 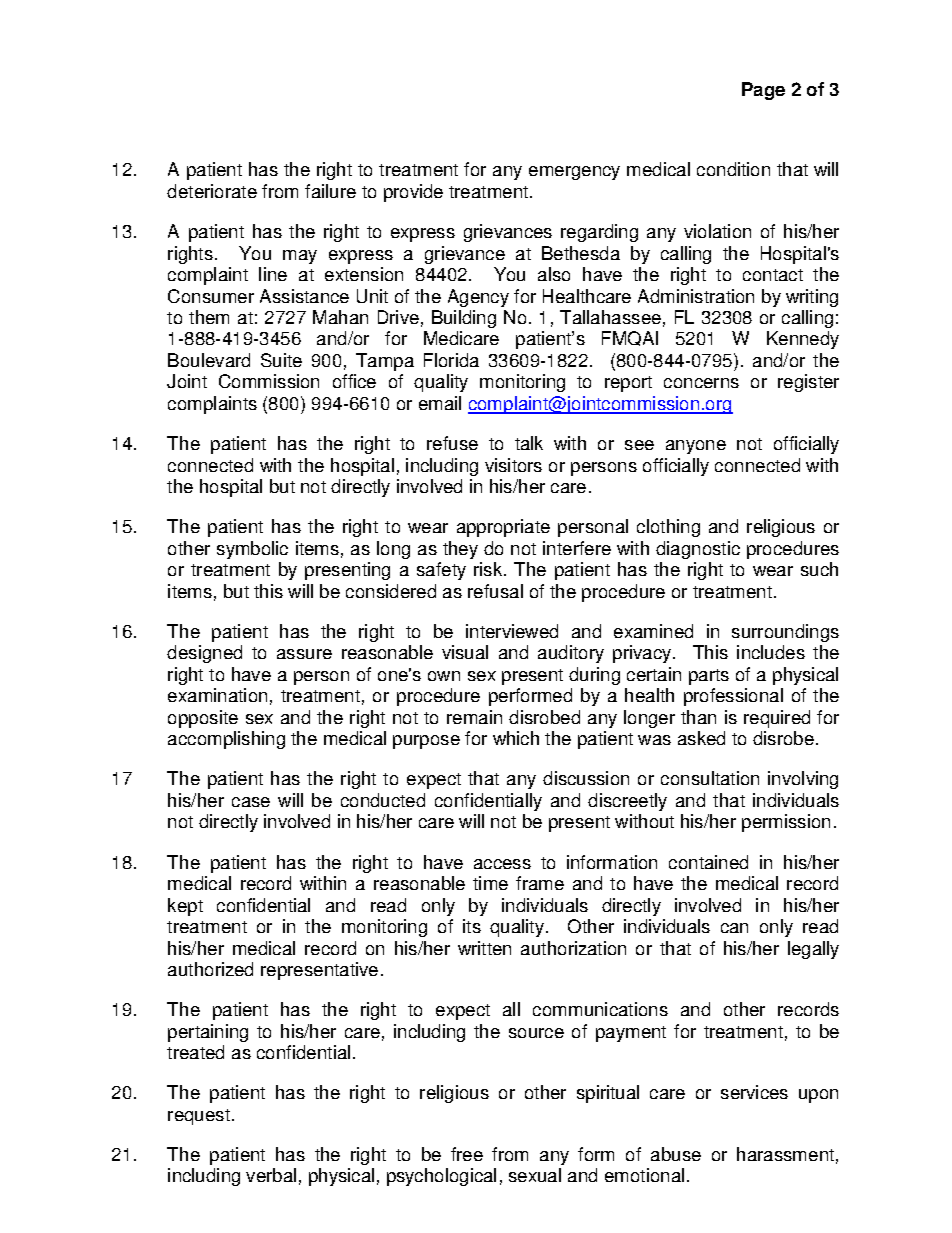 I want to click on free, so click(x=467, y=1154).
